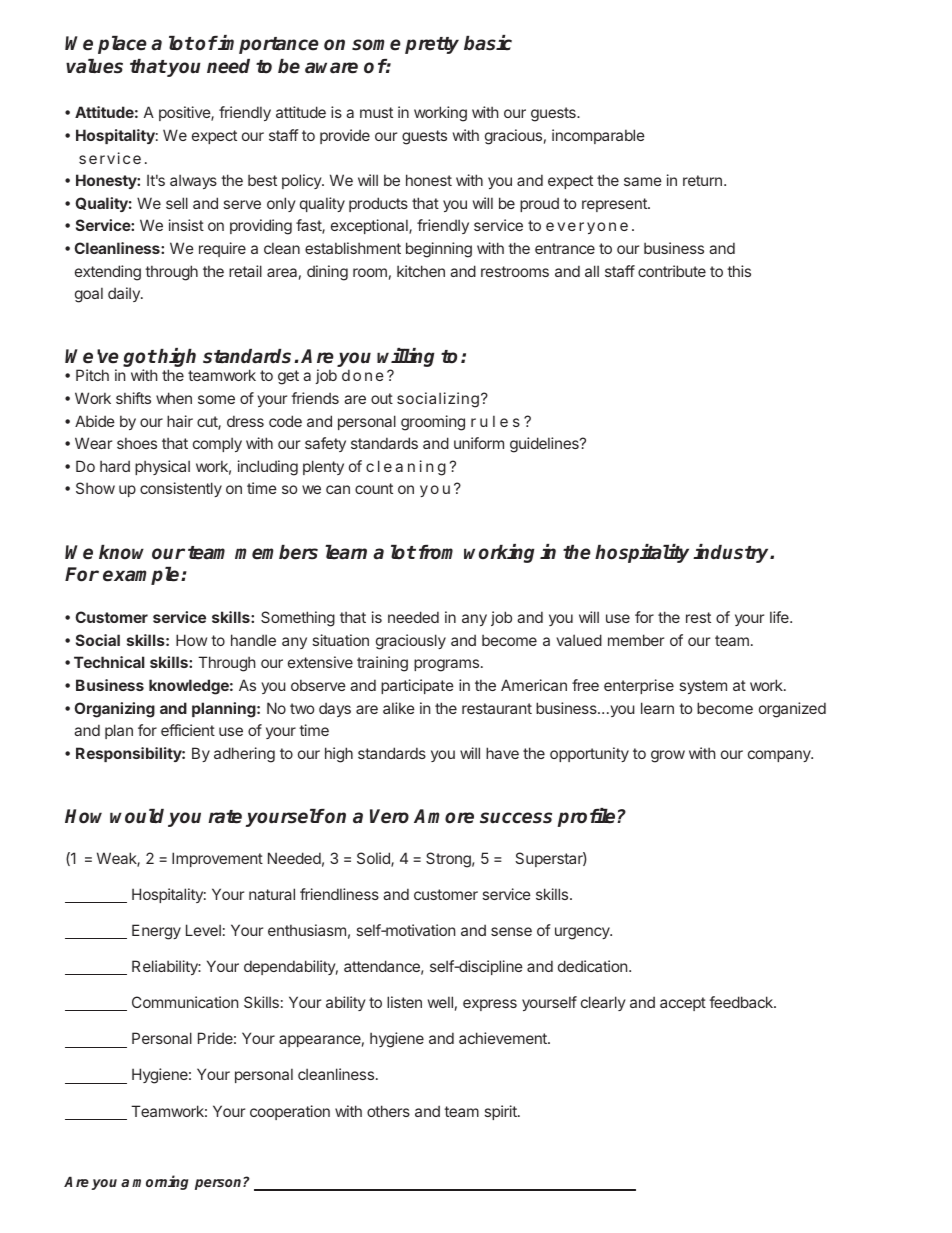 This document has width=952, height=1233. Describe the element at coordinates (780, 617) in the document. I see `life` at that location.
